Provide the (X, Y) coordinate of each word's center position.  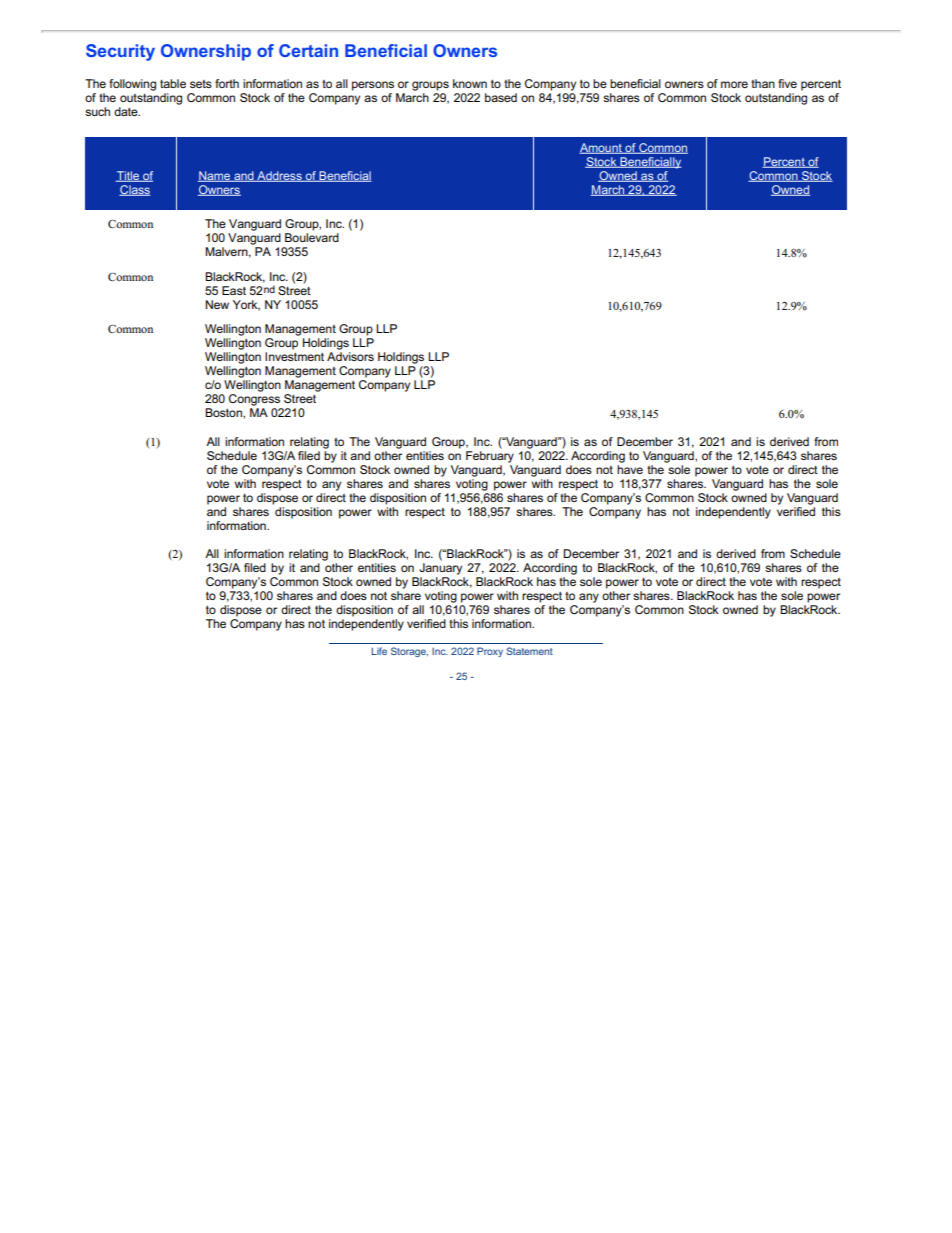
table (173, 83)
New (217, 304)
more (734, 84)
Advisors (350, 356)
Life (379, 651)
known (470, 83)
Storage (409, 652)
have (630, 469)
